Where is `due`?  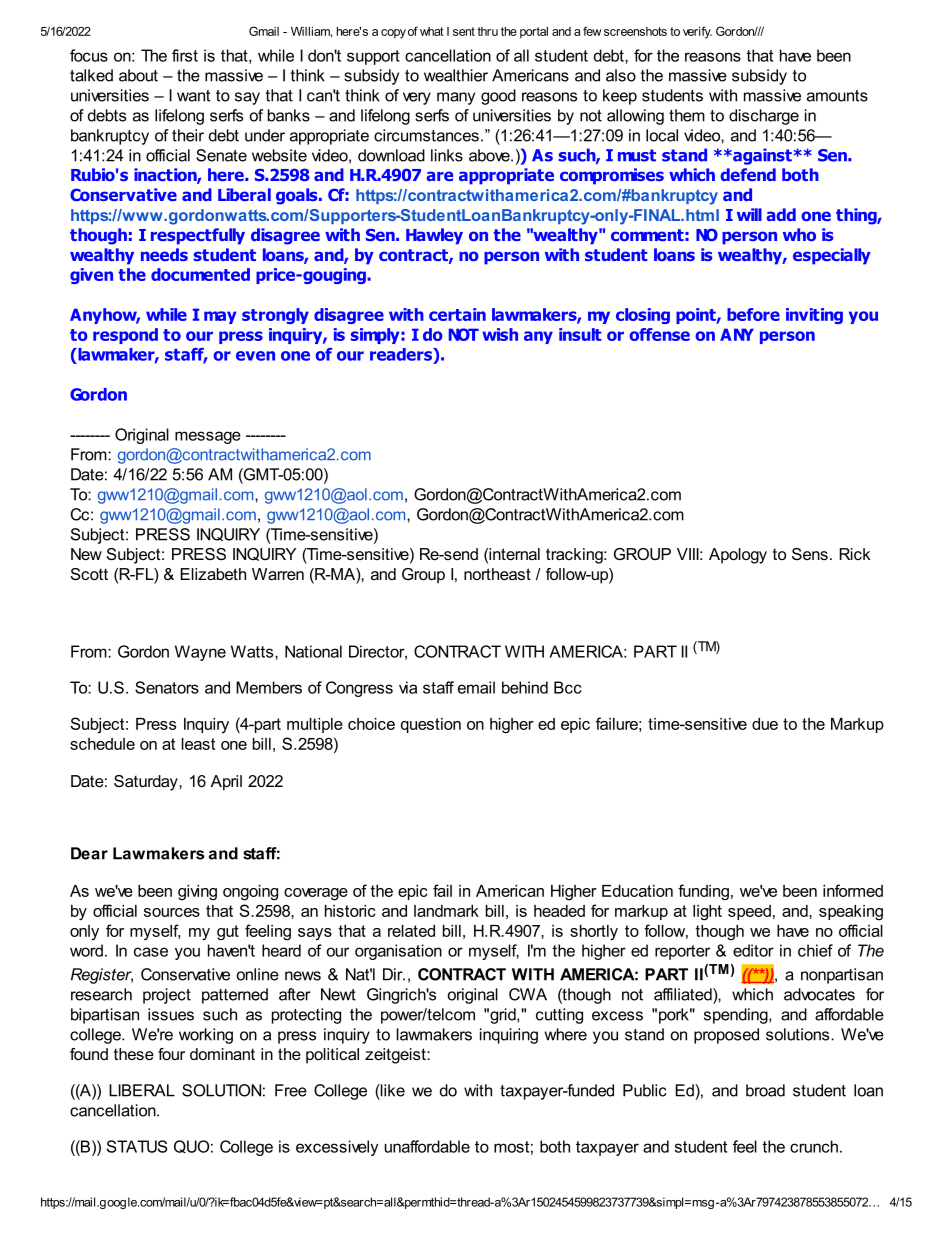
due is located at coordinates (765, 724).
